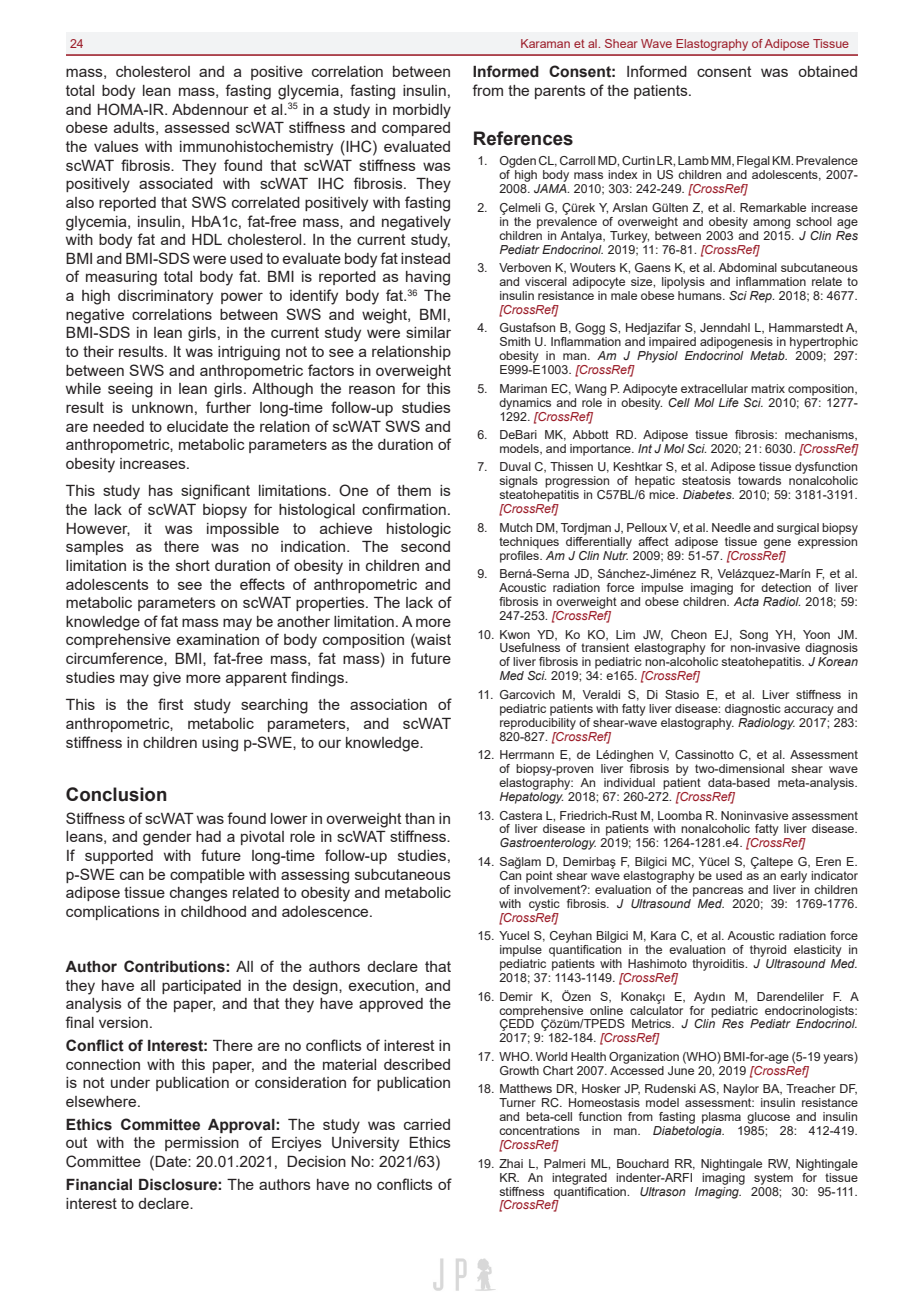 The width and height of the screenshot is (924, 1308). What do you see at coordinates (746, 601) in the screenshot?
I see `Acta` at bounding box center [746, 601].
